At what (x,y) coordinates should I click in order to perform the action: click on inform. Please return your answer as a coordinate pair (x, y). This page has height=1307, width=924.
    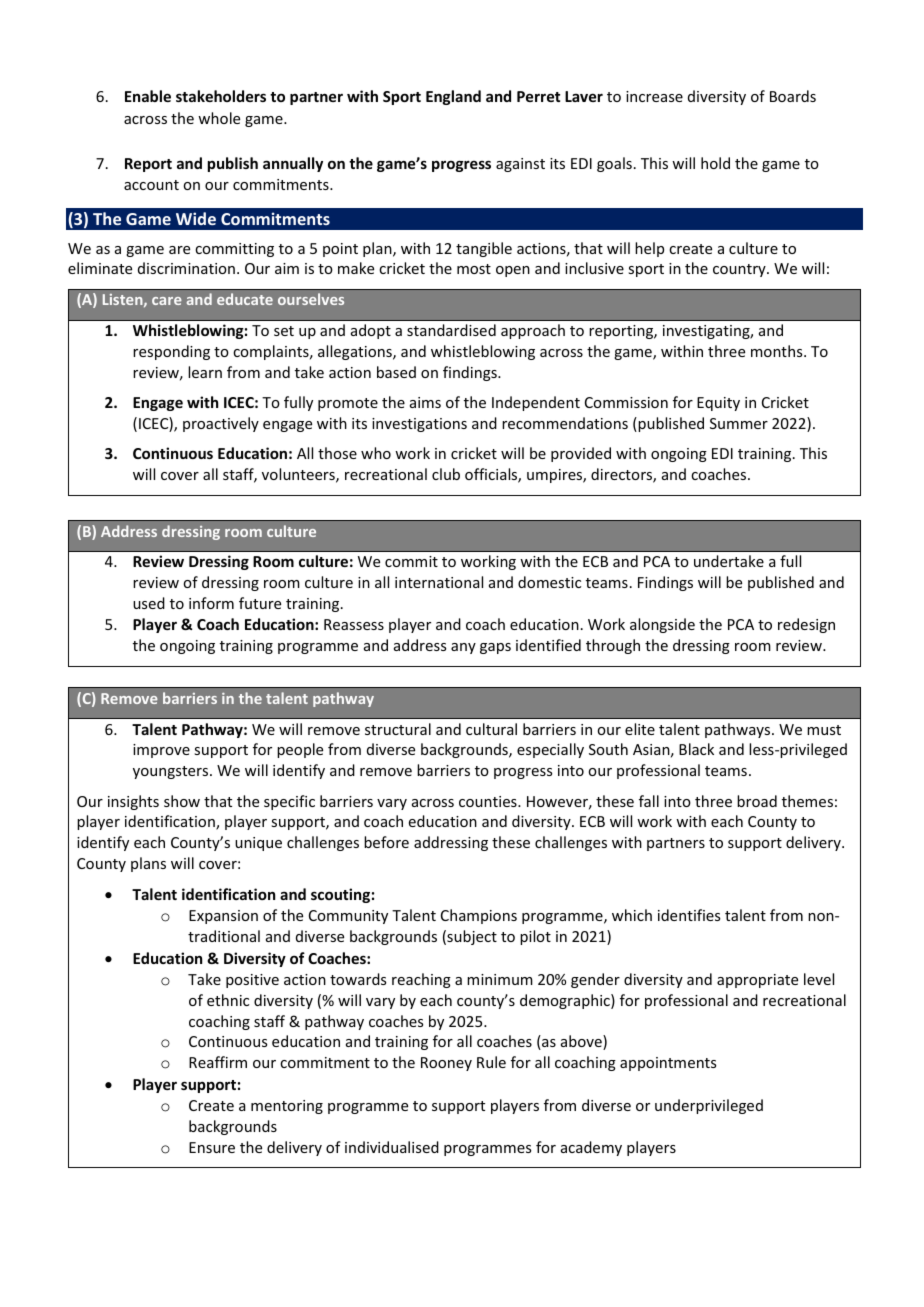
    Looking at the image, I should click on (211, 603).
